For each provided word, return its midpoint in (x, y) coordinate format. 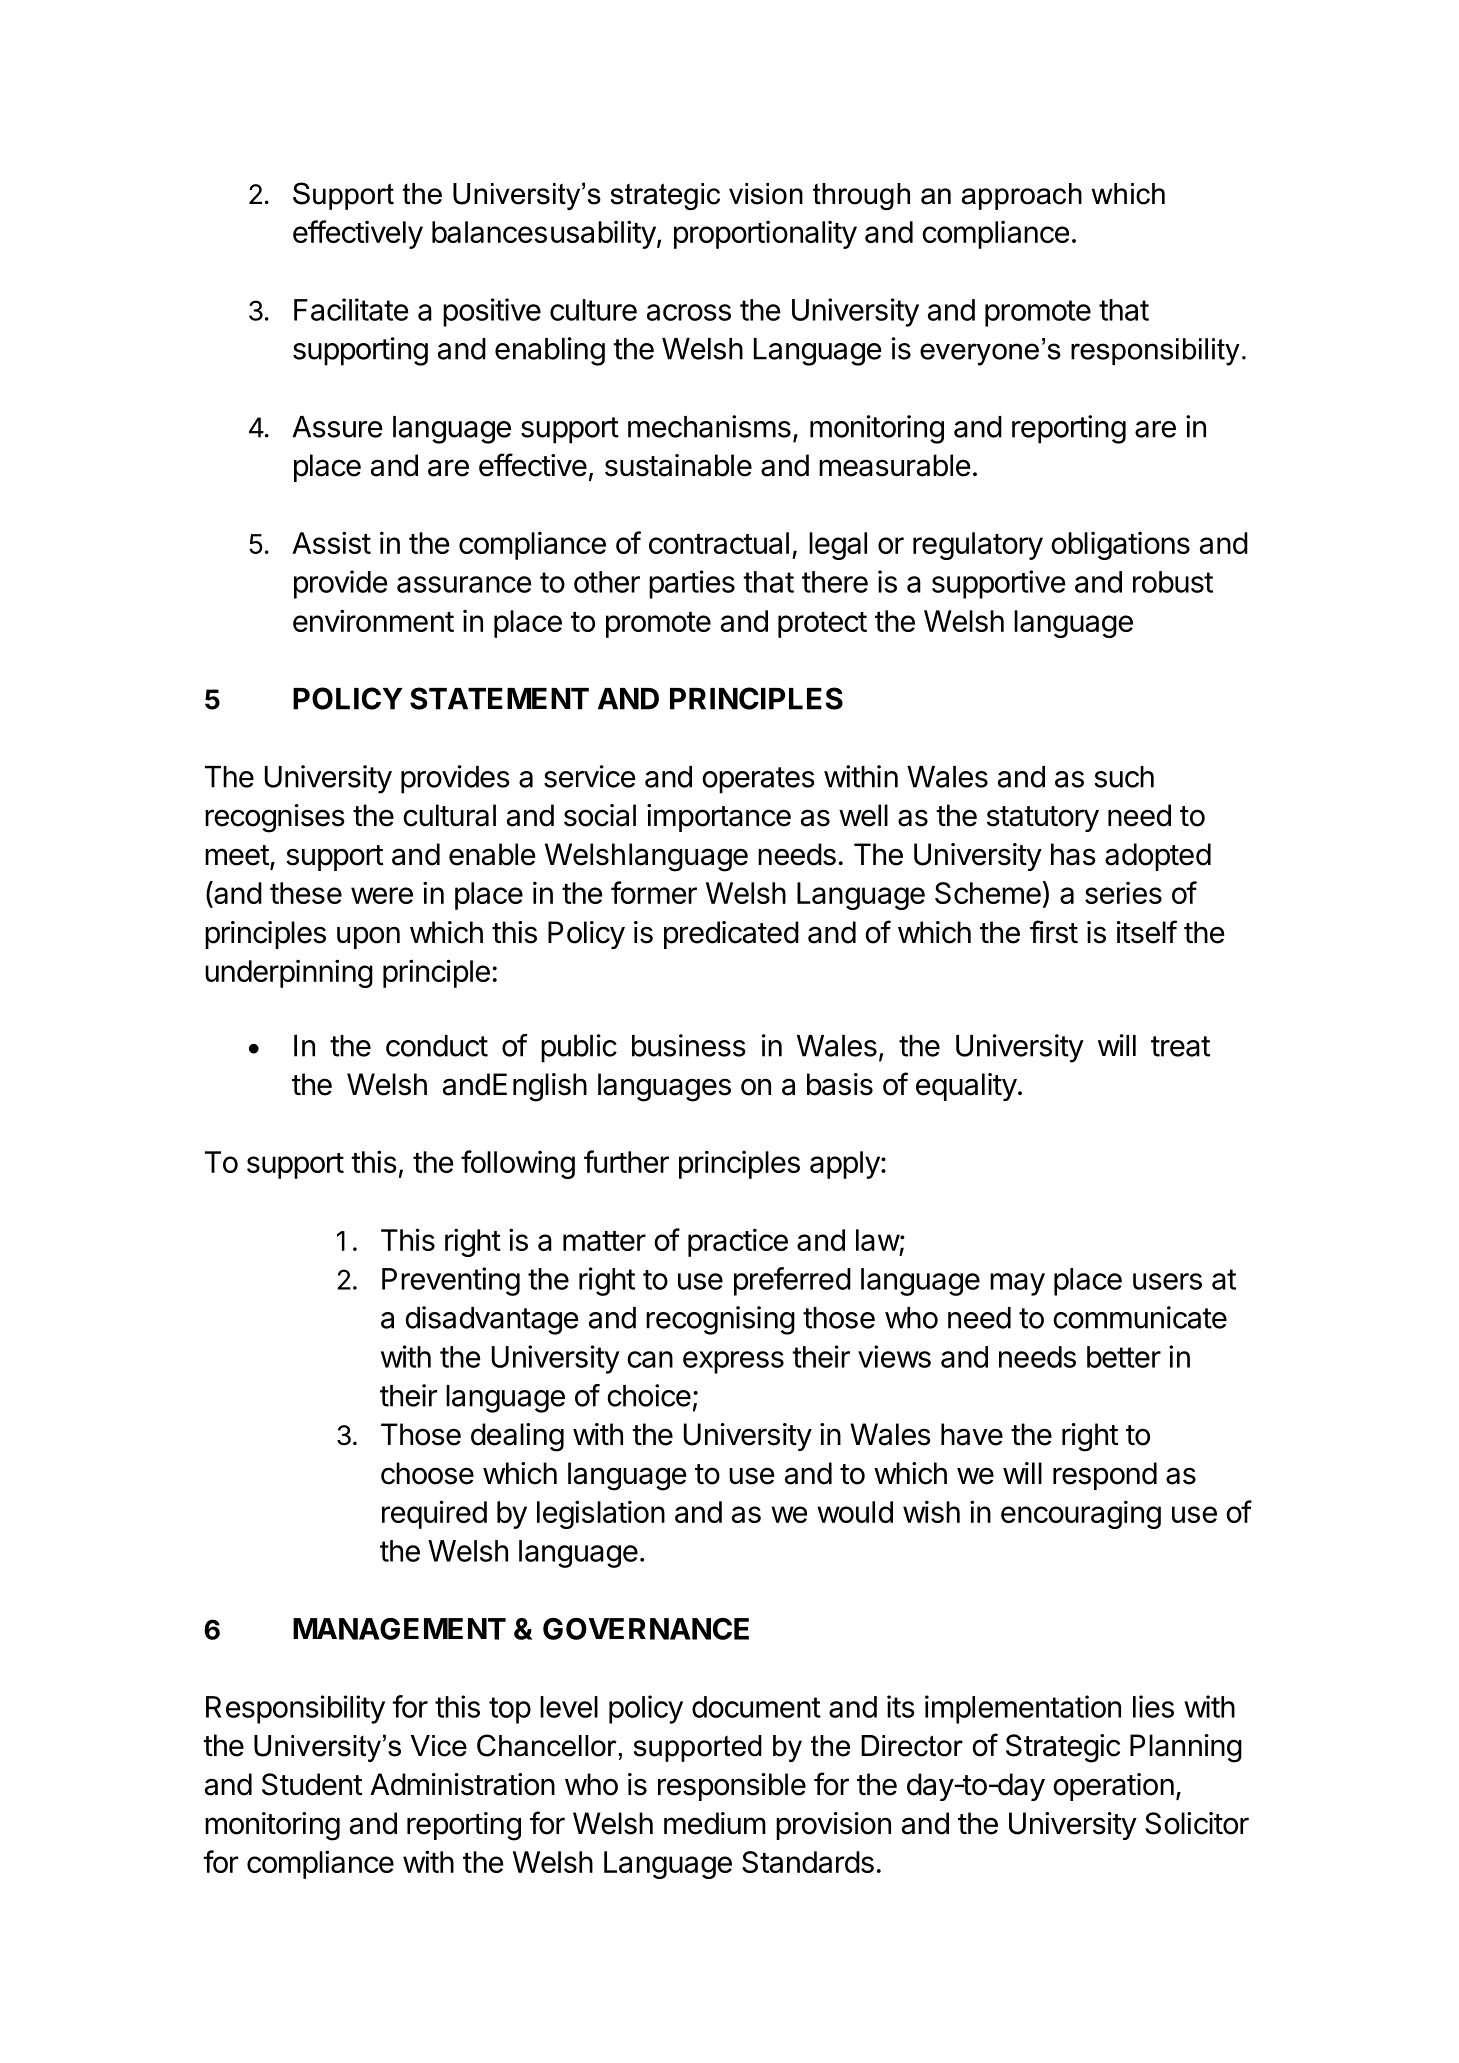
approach (1022, 196)
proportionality (765, 235)
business (689, 1045)
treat (1180, 1046)
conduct (437, 1046)
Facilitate (351, 309)
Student (312, 1784)
